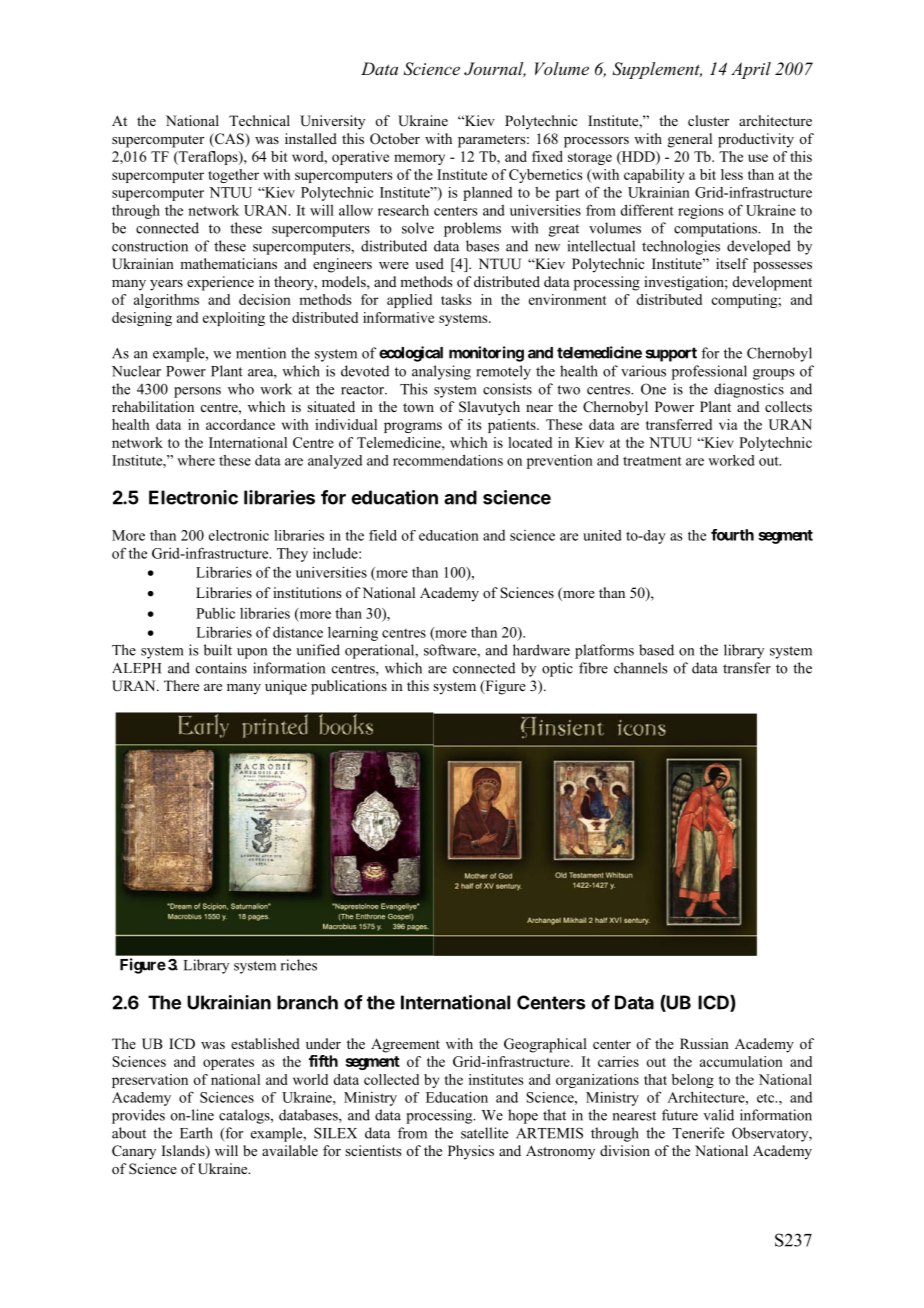 Image resolution: width=924 pixels, height=1308 pixels. I want to click on cluster, so click(708, 120).
